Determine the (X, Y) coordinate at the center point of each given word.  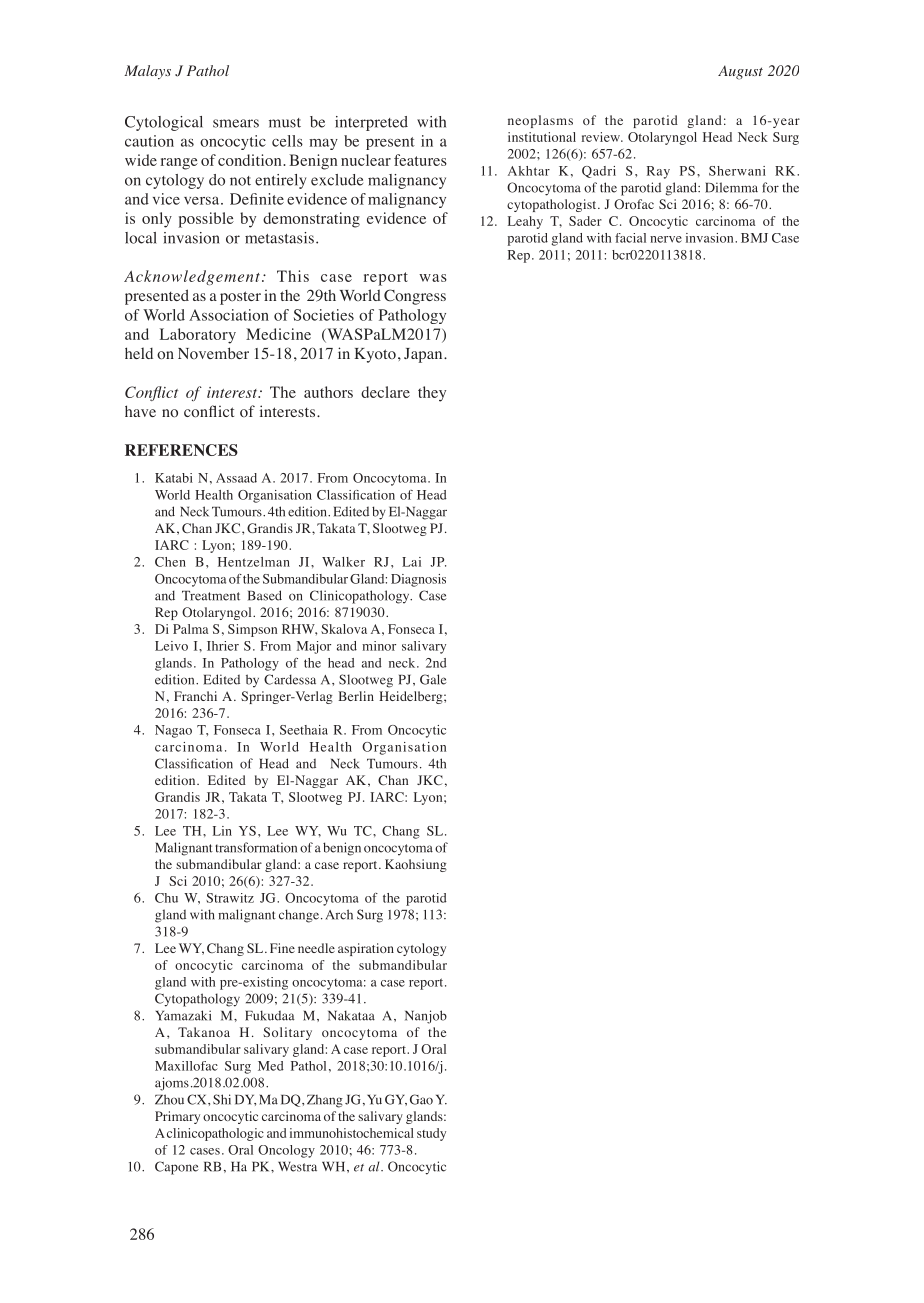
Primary (177, 1117)
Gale (433, 679)
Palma (190, 629)
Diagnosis (418, 580)
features (420, 160)
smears (236, 123)
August (740, 72)
